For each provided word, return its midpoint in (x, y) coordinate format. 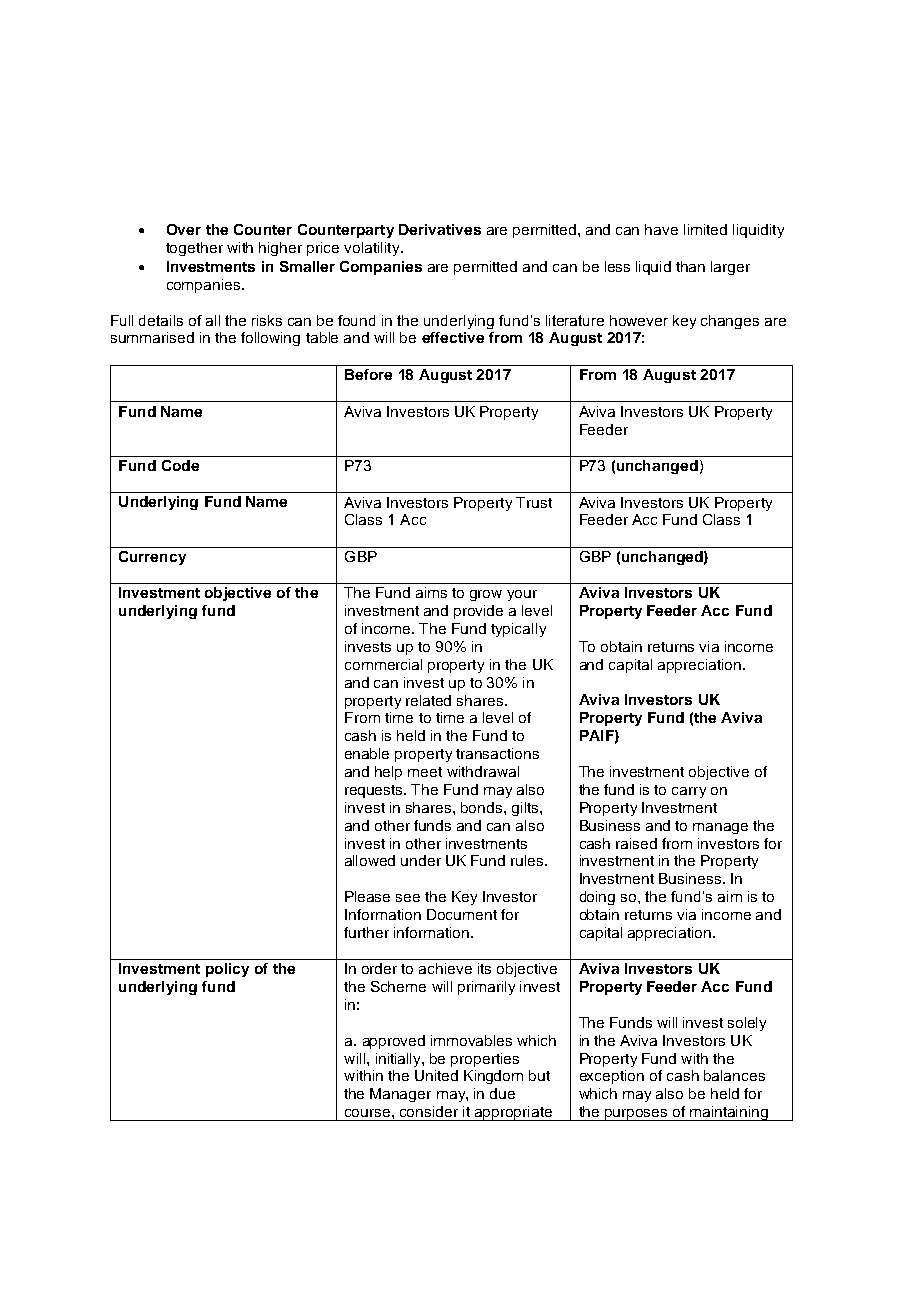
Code (180, 465)
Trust (534, 502)
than (690, 266)
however (639, 320)
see (408, 898)
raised (636, 843)
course (369, 1113)
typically (518, 630)
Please (367, 896)
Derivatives (440, 229)
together (194, 249)
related (428, 700)
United (436, 1075)
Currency (152, 558)
